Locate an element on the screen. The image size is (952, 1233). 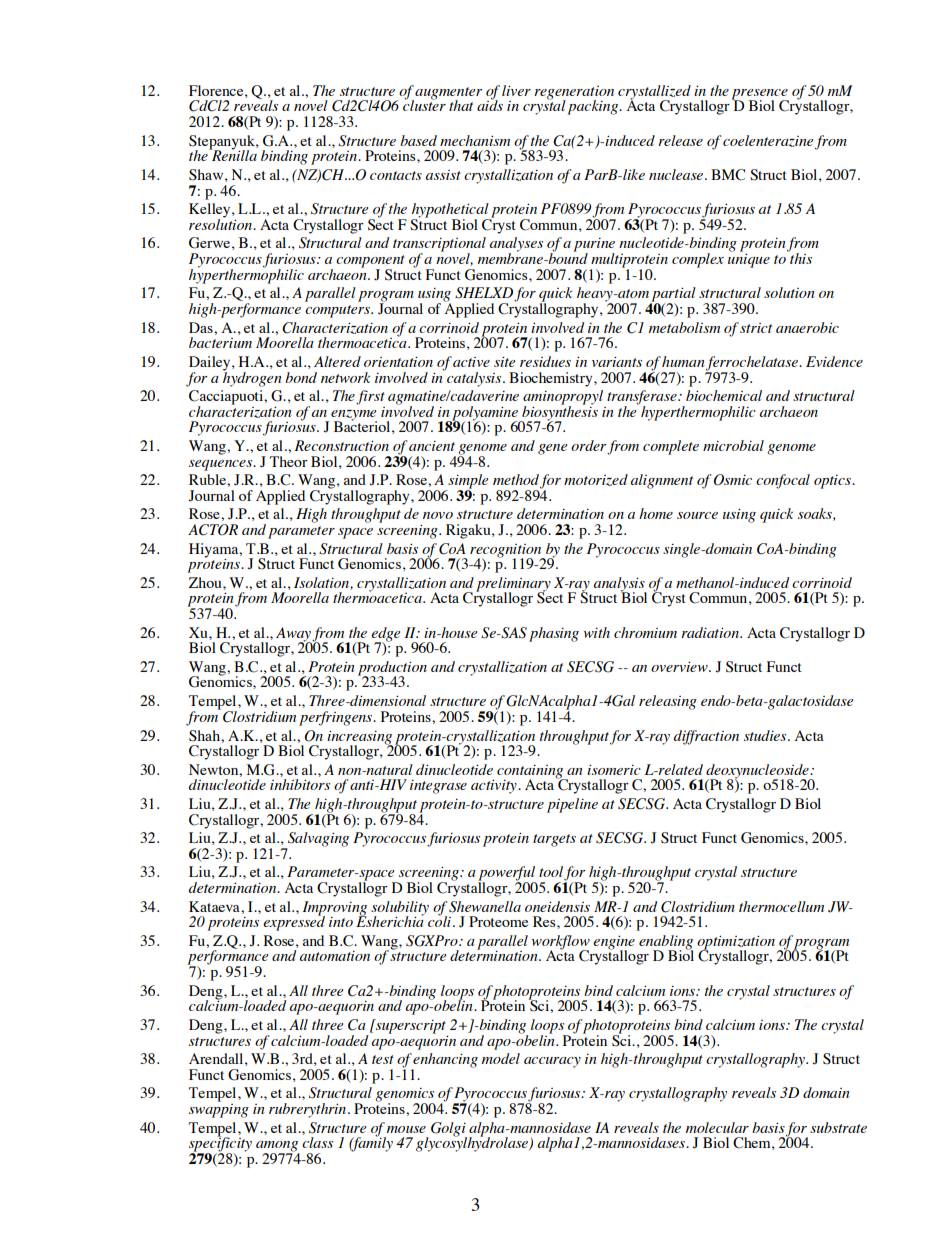
inhibitors is located at coordinates (300, 784).
